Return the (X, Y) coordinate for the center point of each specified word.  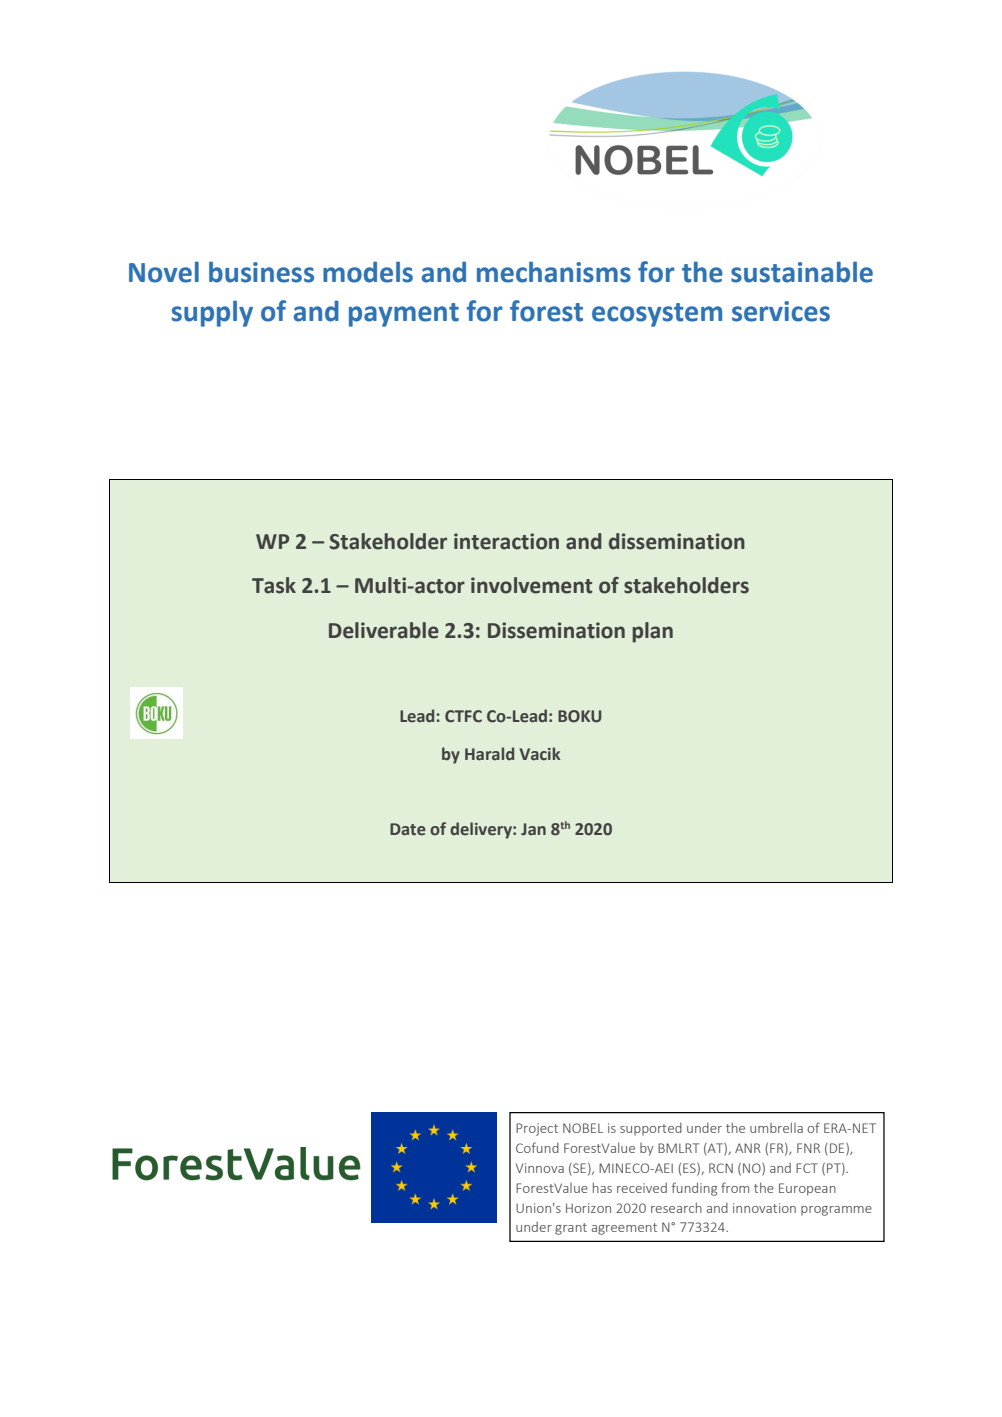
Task (274, 585)
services (781, 311)
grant (571, 1229)
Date (408, 829)
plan (652, 632)
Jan (533, 829)
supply (212, 313)
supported (651, 1129)
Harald (489, 753)
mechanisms (554, 272)
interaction (506, 541)
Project (537, 1129)
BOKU (579, 716)
